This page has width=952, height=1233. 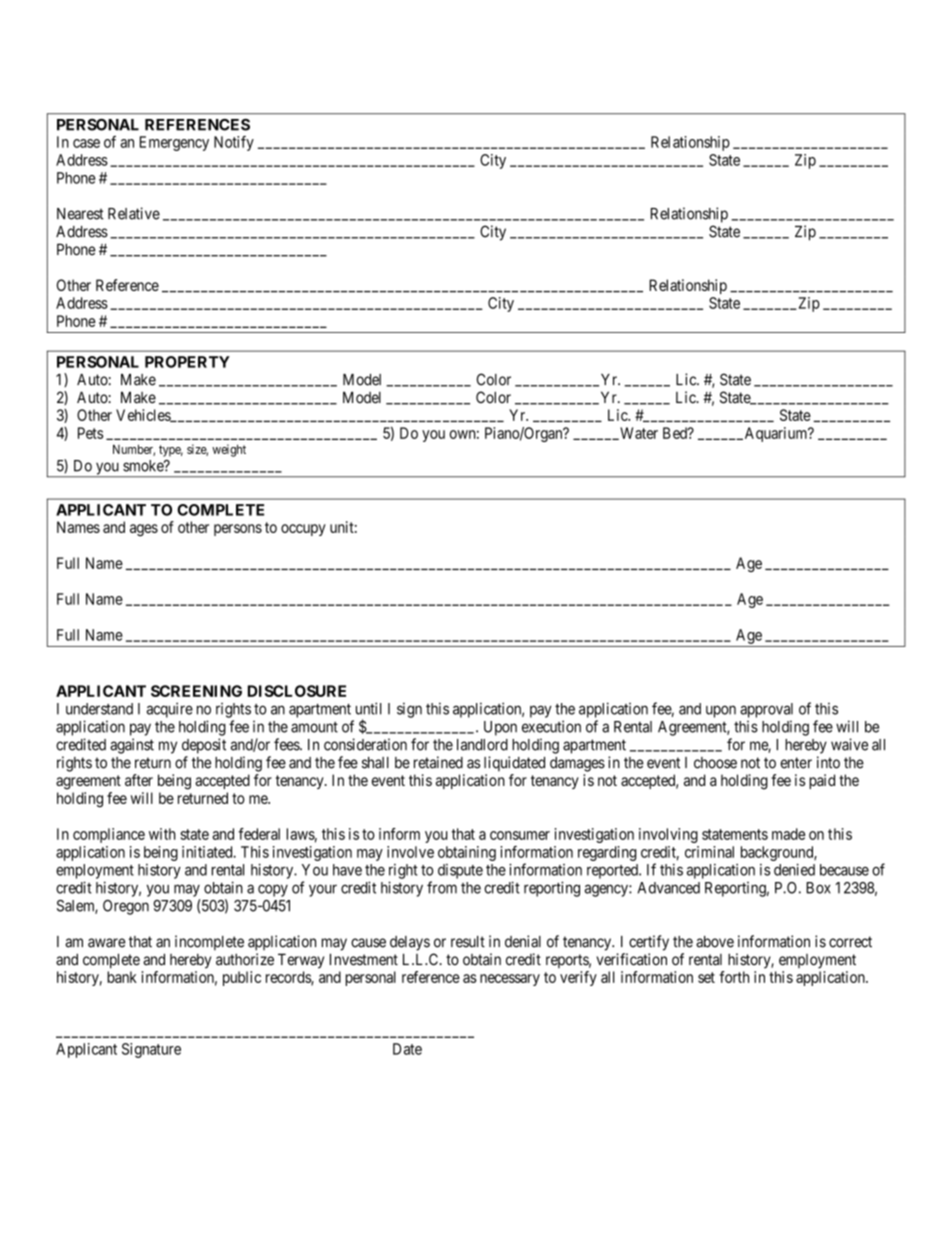 What do you see at coordinates (196, 691) in the page?
I see `SCREENING` at bounding box center [196, 691].
